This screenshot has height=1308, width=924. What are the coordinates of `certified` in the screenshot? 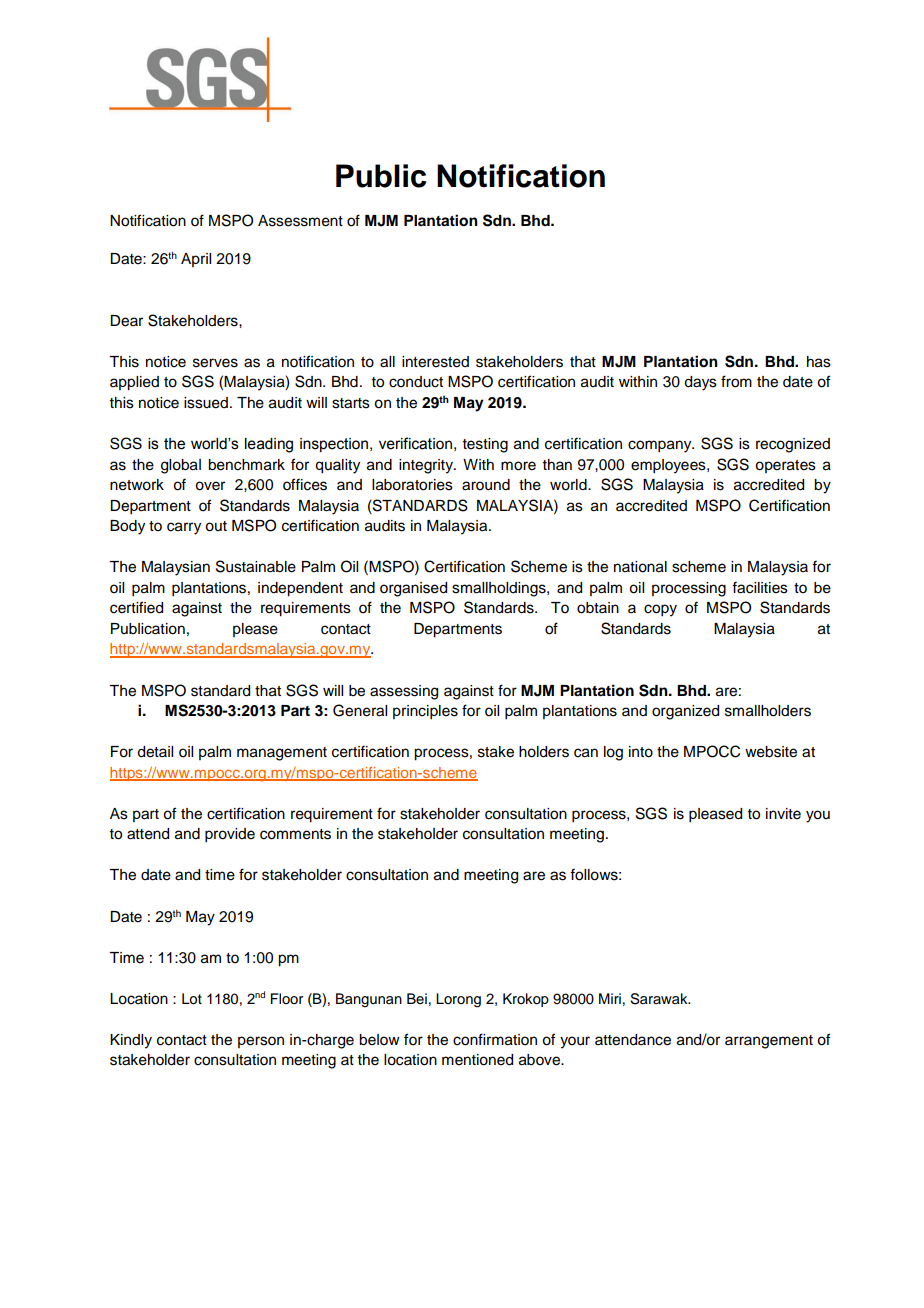 It's located at (136, 607).
